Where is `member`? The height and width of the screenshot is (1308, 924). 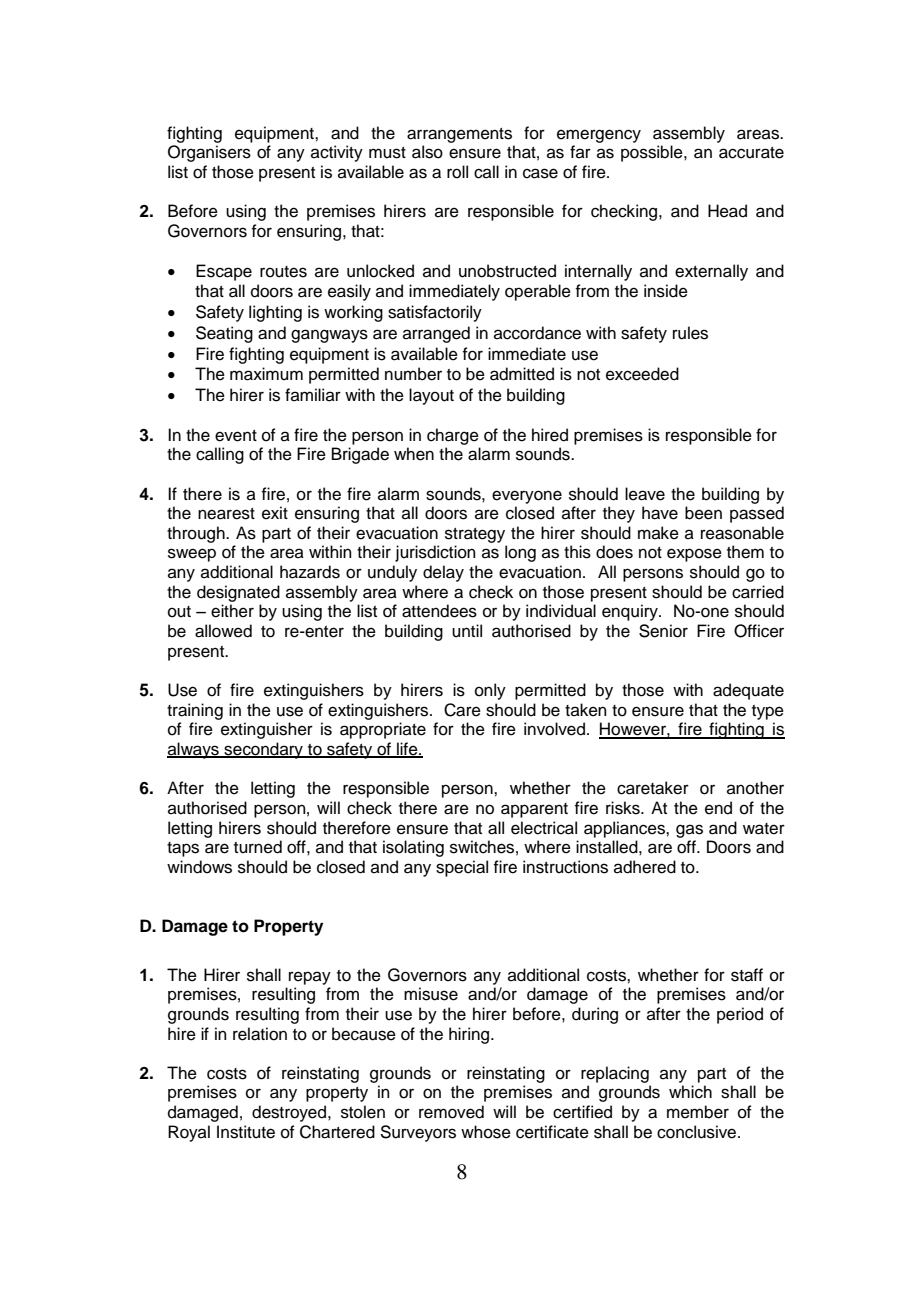 member is located at coordinates (698, 1112).
